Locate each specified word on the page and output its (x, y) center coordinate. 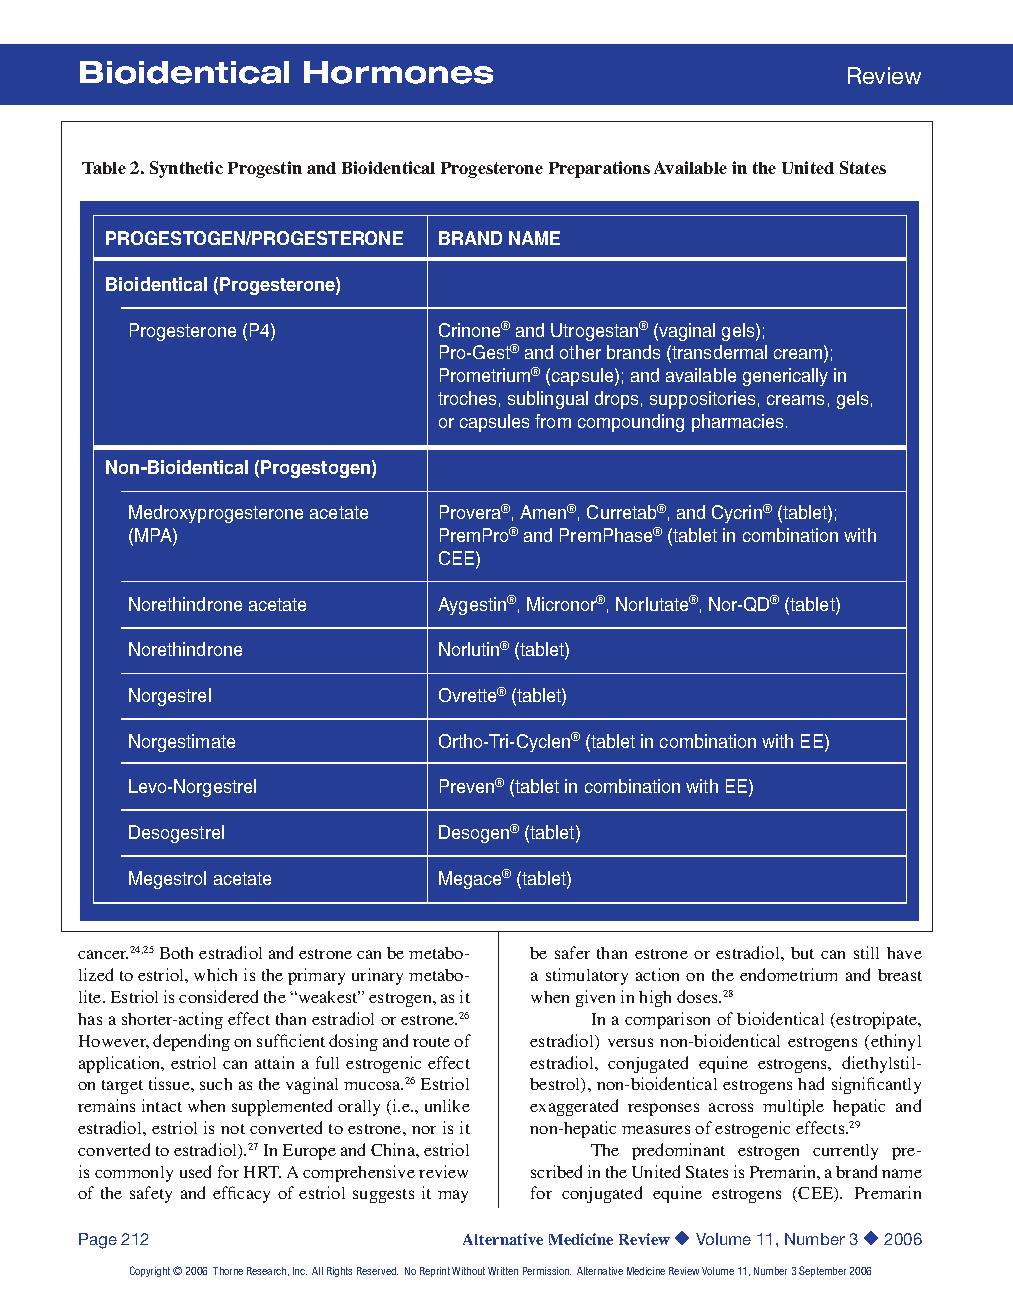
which (215, 974)
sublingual (548, 400)
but (802, 953)
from (553, 421)
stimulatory (587, 976)
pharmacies (739, 423)
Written (503, 1271)
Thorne (228, 1271)
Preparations (599, 169)
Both (176, 953)
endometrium (788, 974)
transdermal (719, 352)
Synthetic (186, 169)
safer (572, 952)
